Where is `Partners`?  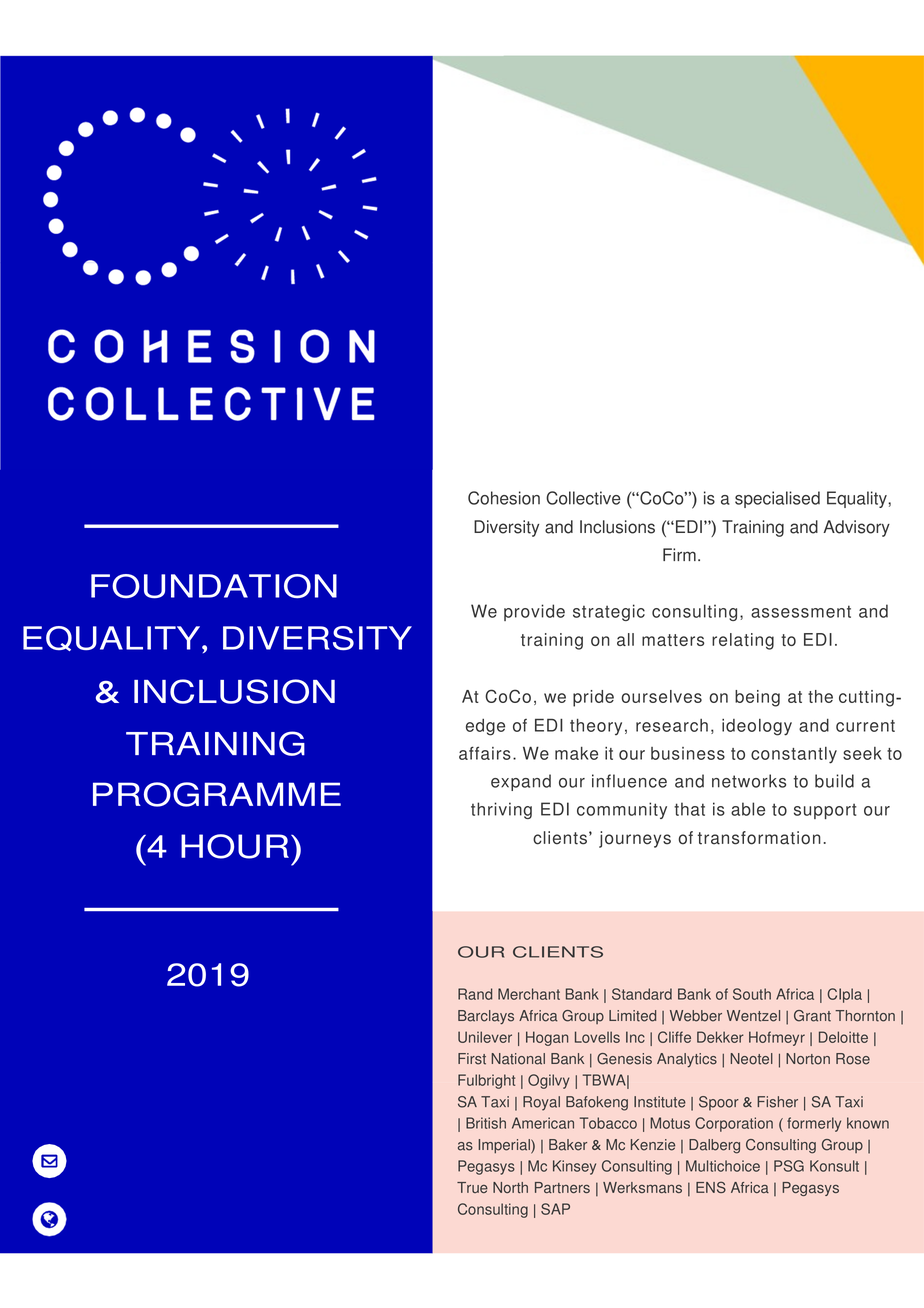
Partners is located at coordinates (562, 1187).
